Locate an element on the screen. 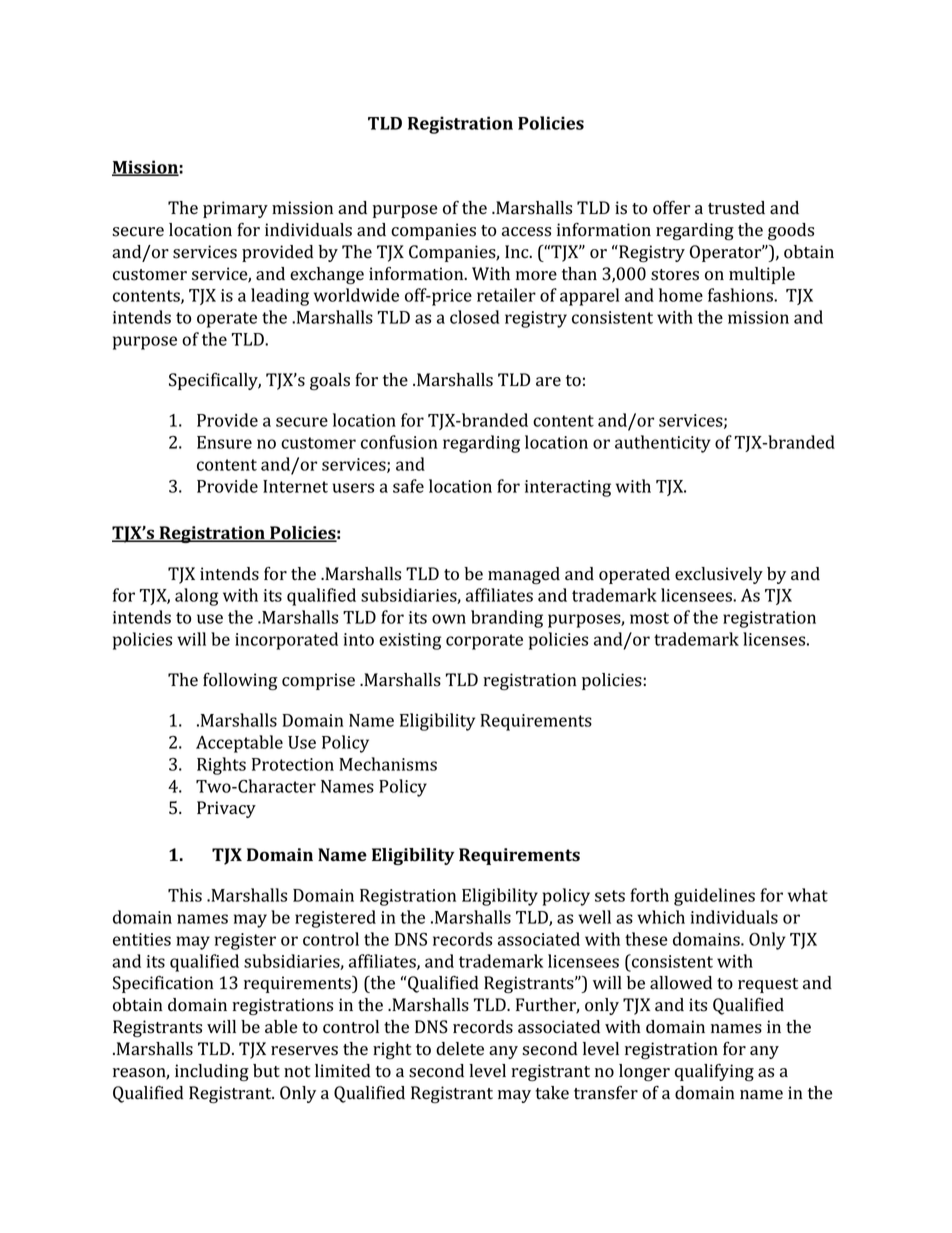  Internet is located at coordinates (295, 486).
